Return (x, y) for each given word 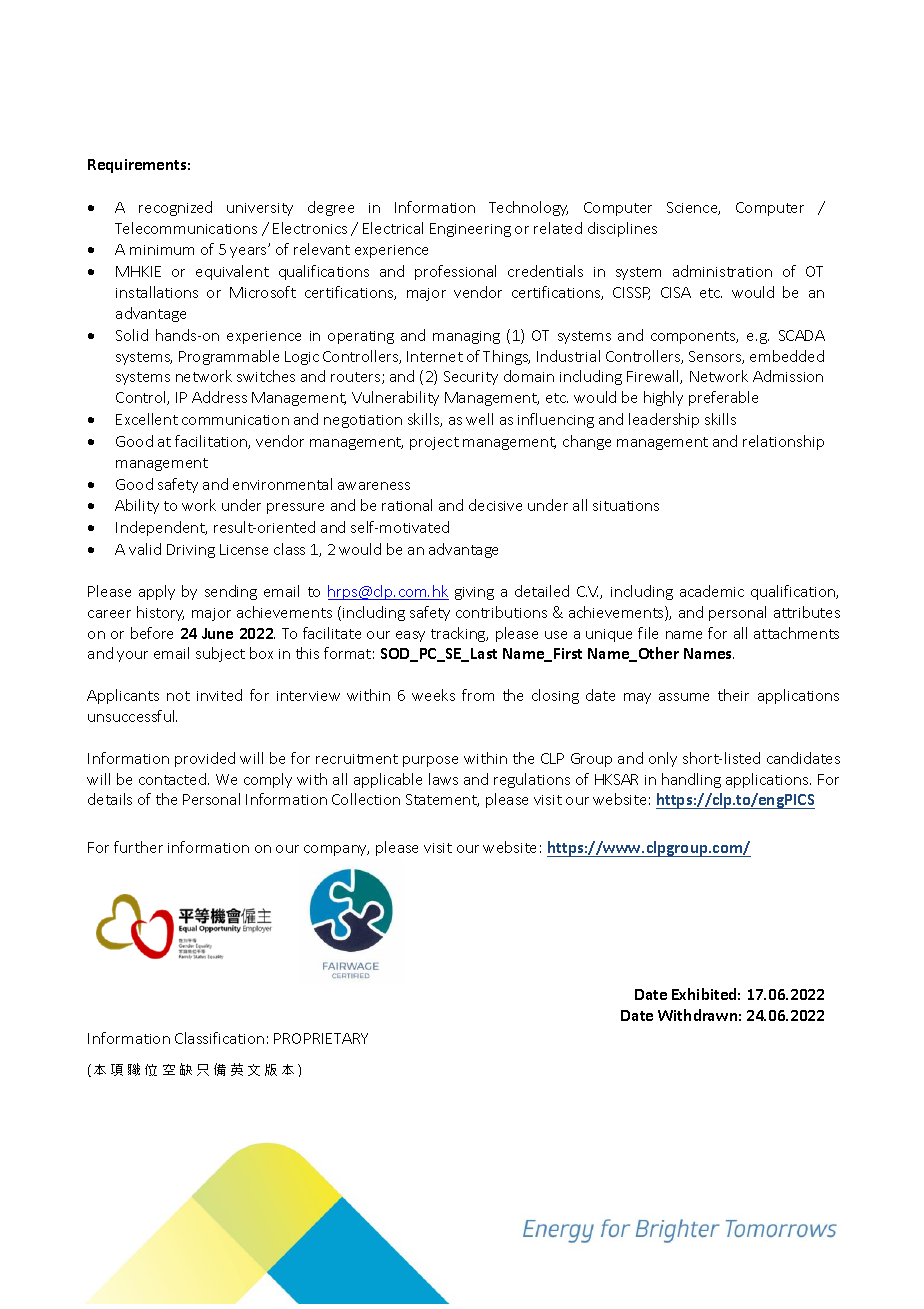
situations (626, 506)
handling (691, 780)
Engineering (470, 230)
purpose (430, 761)
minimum (162, 250)
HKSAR (616, 779)
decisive (495, 505)
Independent (161, 528)
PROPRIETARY (321, 1038)
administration (722, 271)
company (336, 850)
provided (205, 759)
